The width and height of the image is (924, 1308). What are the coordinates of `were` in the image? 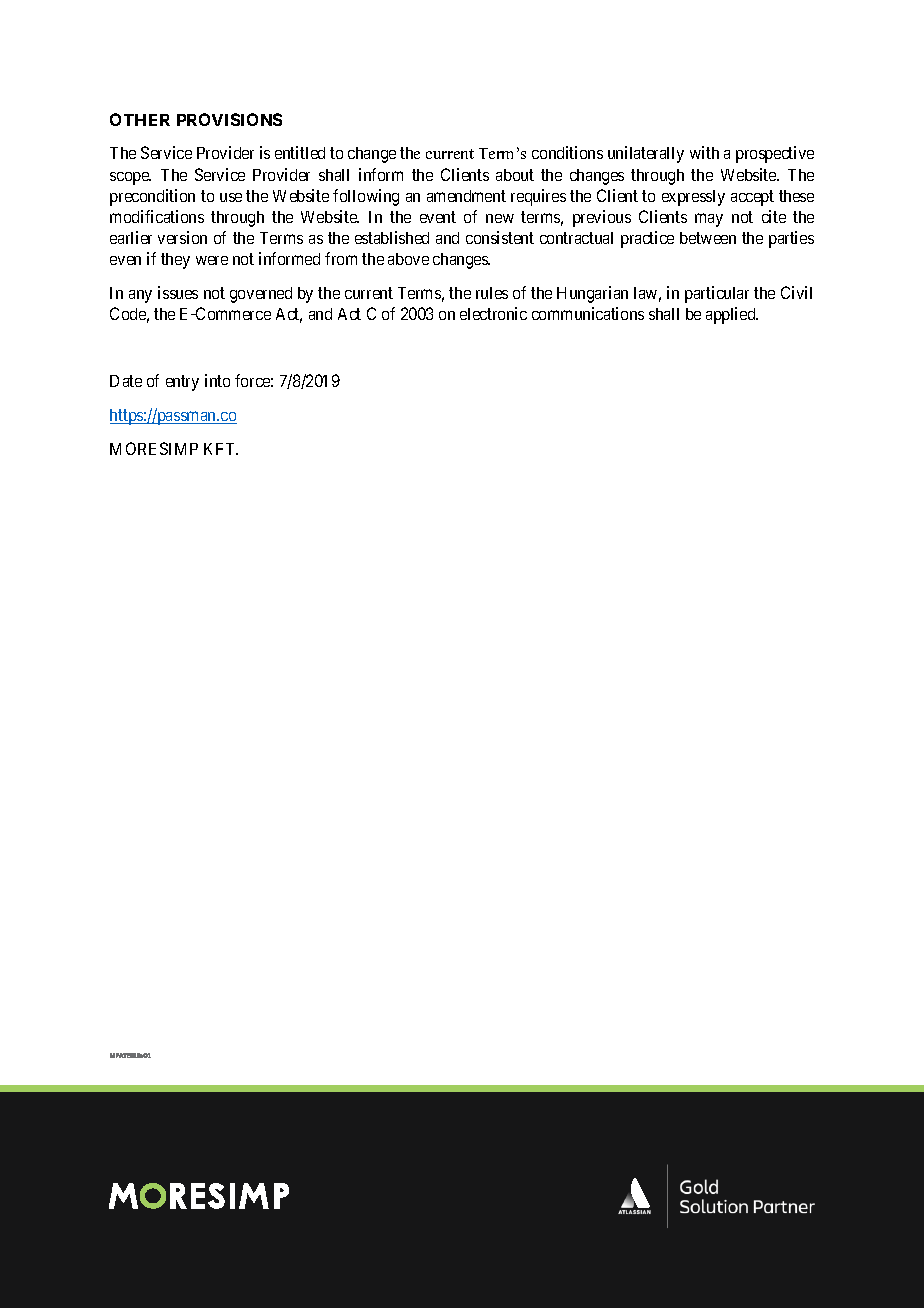 It's located at (212, 260).
